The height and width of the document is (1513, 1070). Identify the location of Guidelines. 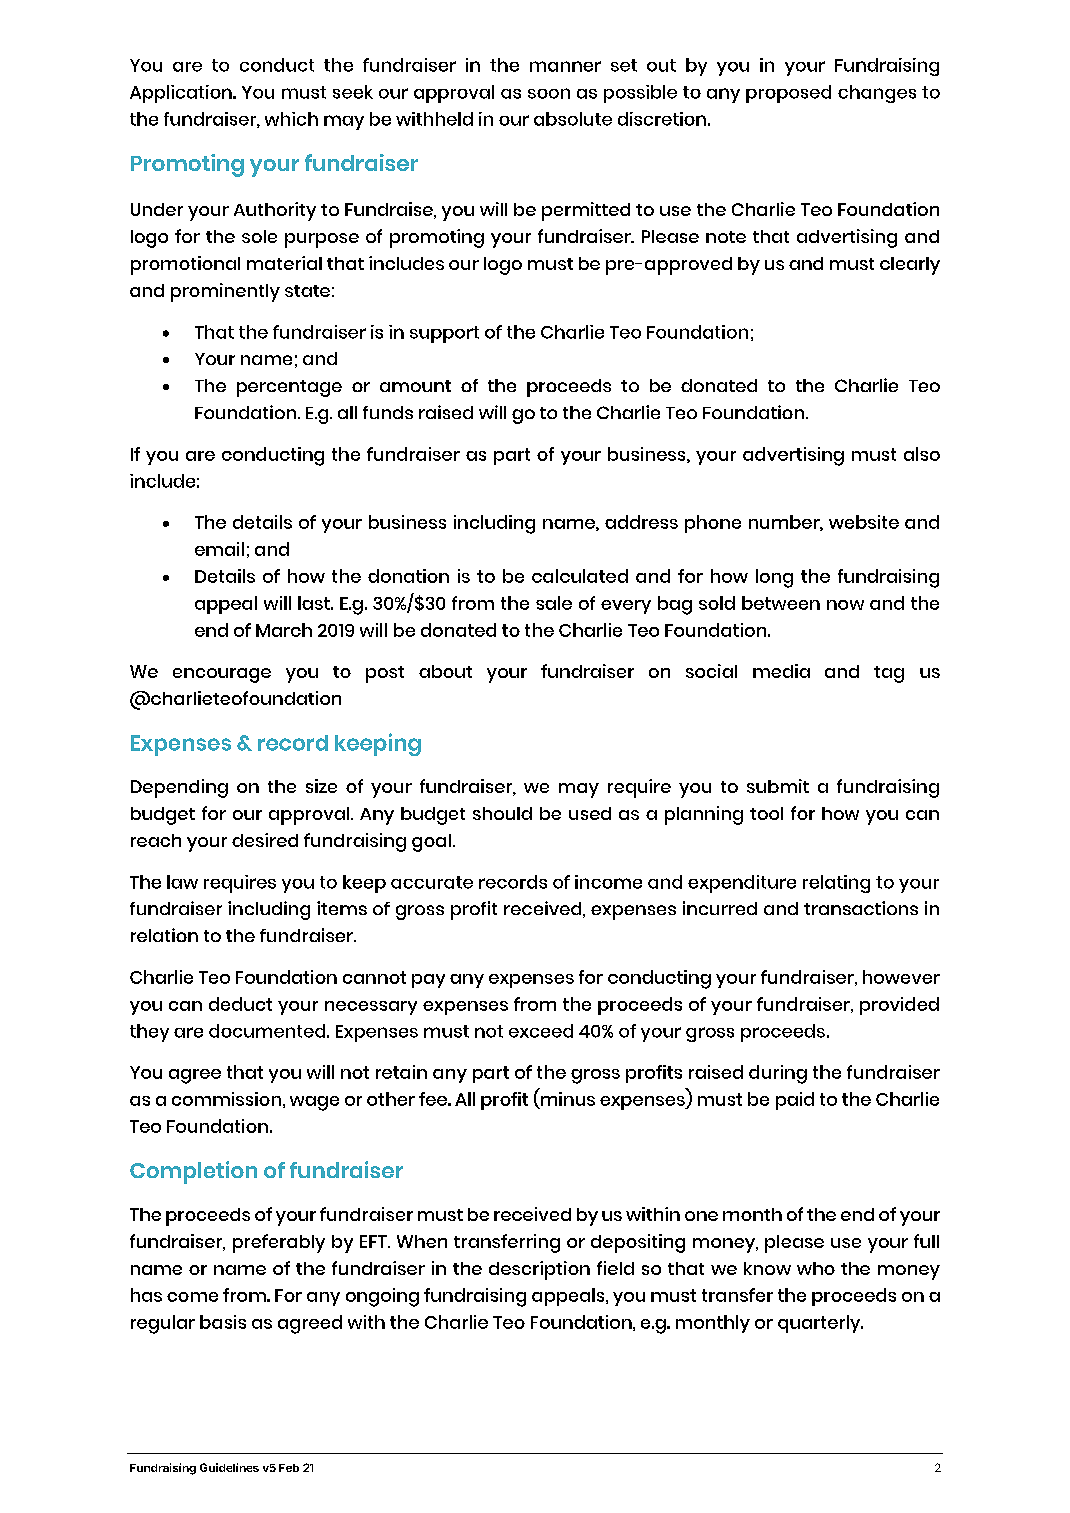
(229, 1467).
